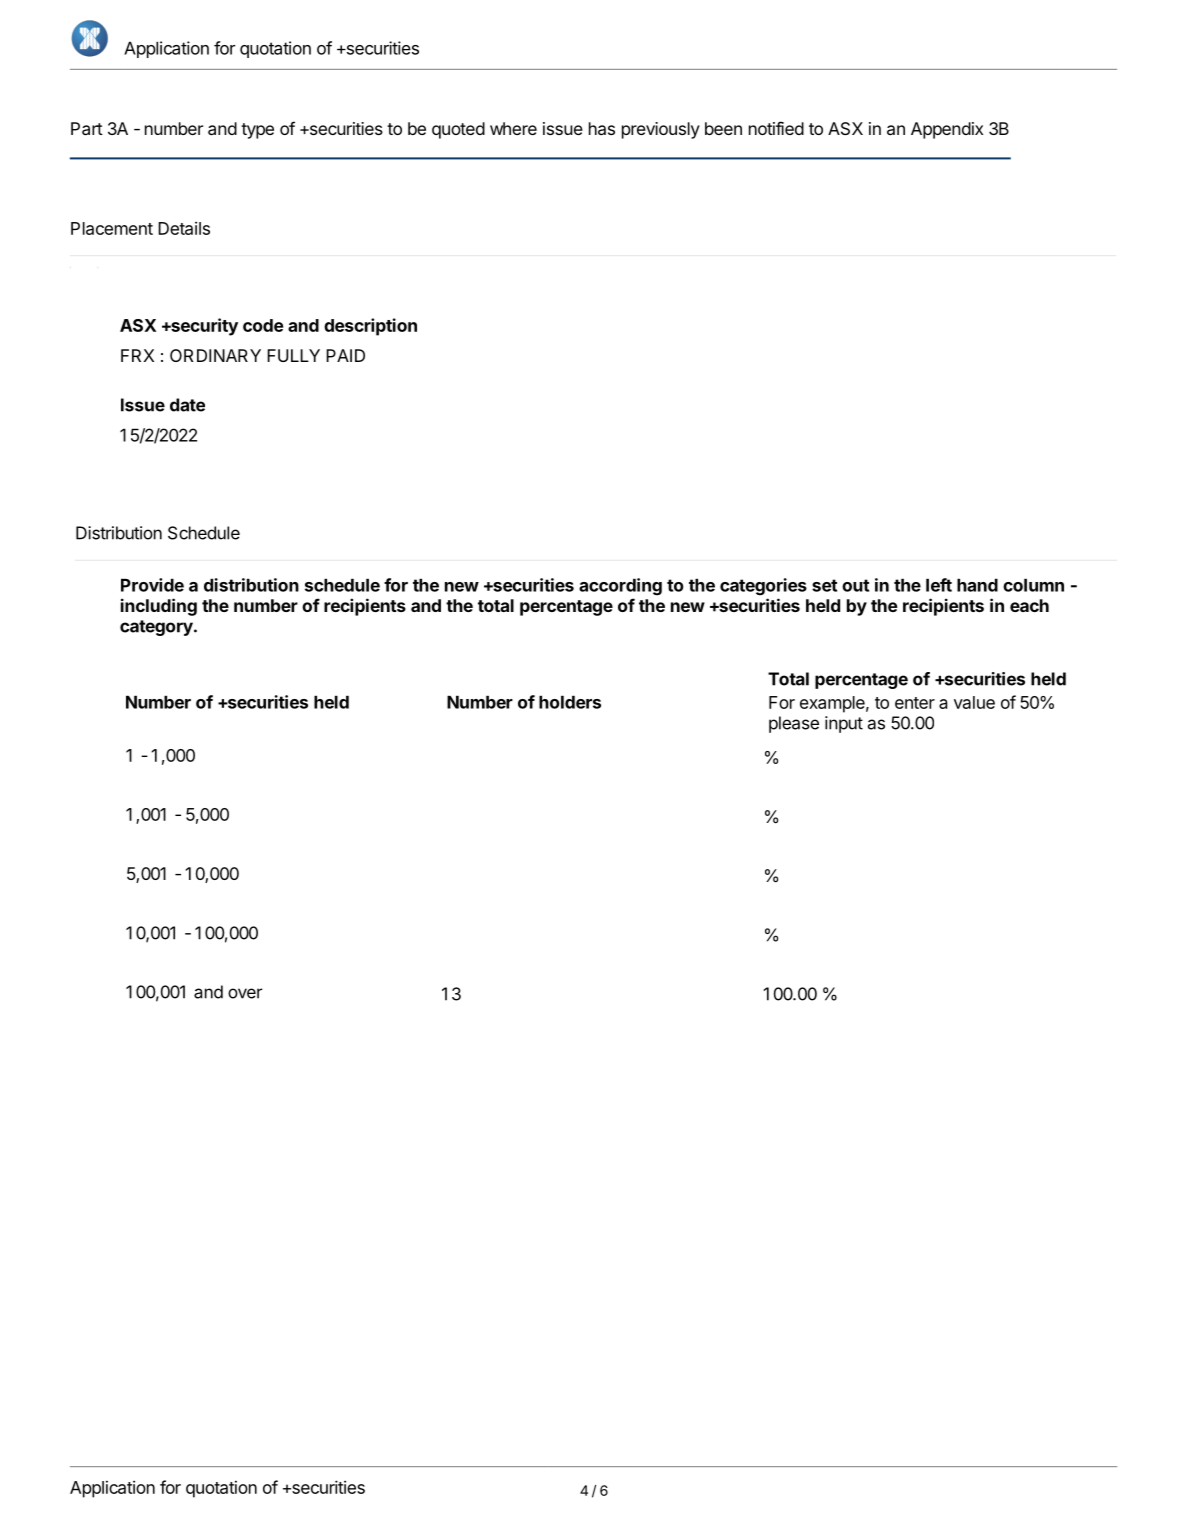 This image has width=1187, height=1536. I want to click on over, so click(245, 993).
